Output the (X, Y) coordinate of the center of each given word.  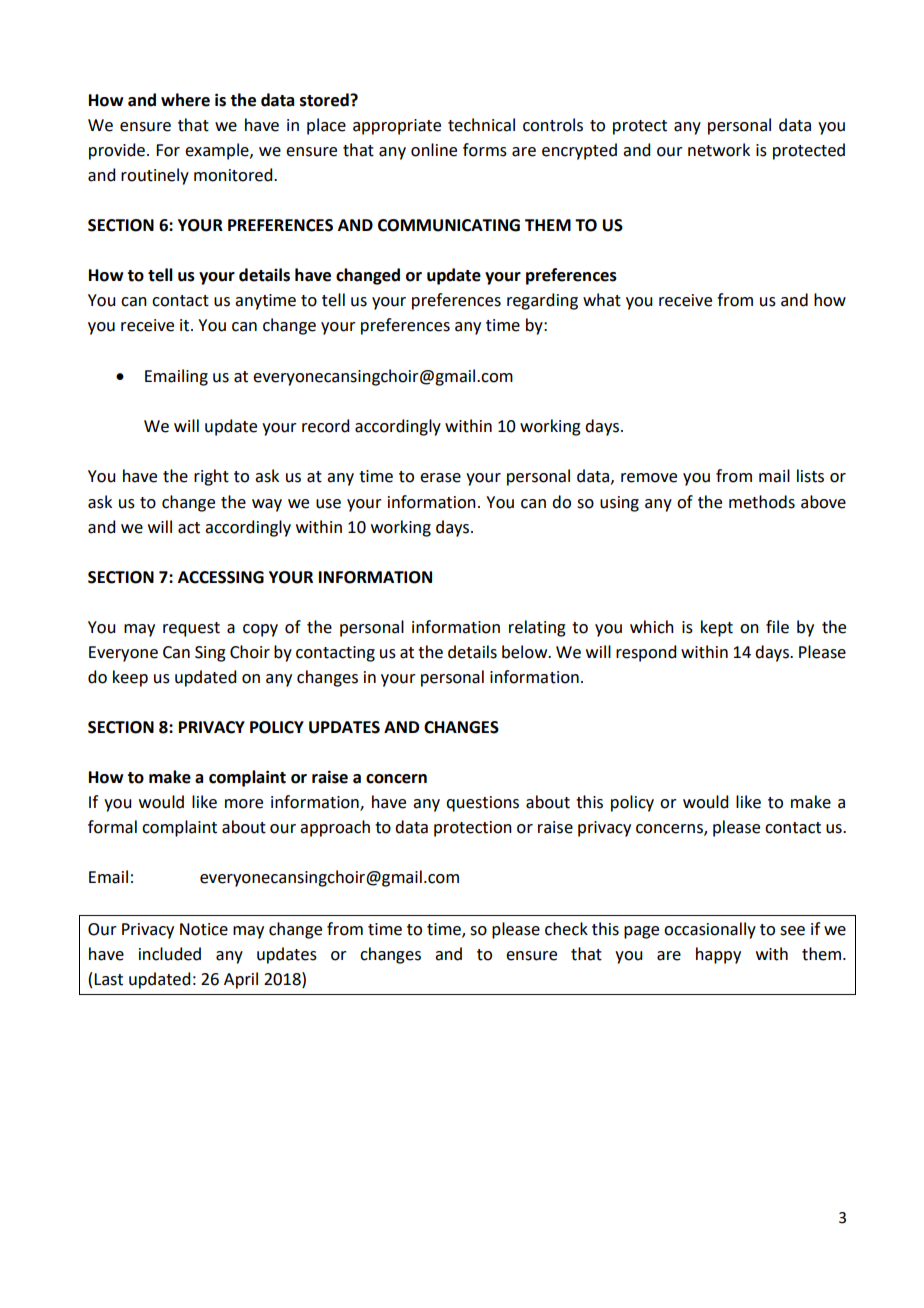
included (170, 954)
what (602, 300)
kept (717, 628)
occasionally (710, 930)
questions (482, 804)
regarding (542, 301)
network (719, 150)
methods (762, 502)
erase (440, 478)
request (191, 629)
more (244, 804)
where (185, 100)
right (211, 477)
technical (481, 125)
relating (537, 628)
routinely (155, 176)
